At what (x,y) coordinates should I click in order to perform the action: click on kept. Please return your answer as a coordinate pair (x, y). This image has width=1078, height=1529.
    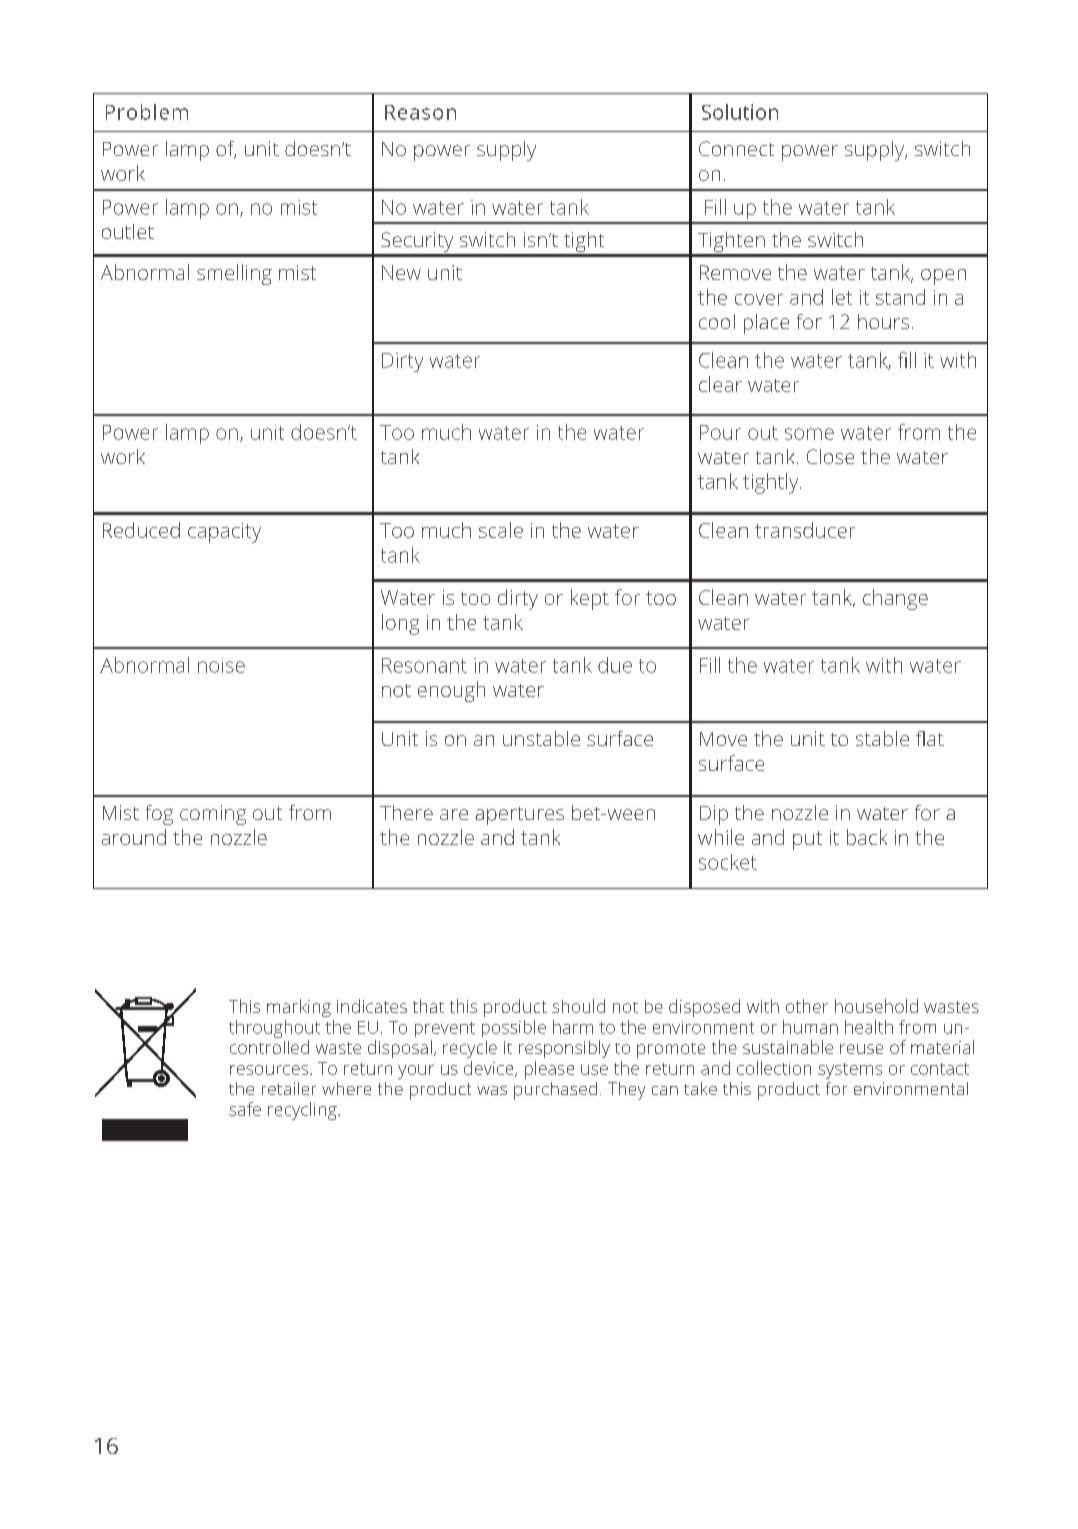
    Looking at the image, I should click on (590, 599).
